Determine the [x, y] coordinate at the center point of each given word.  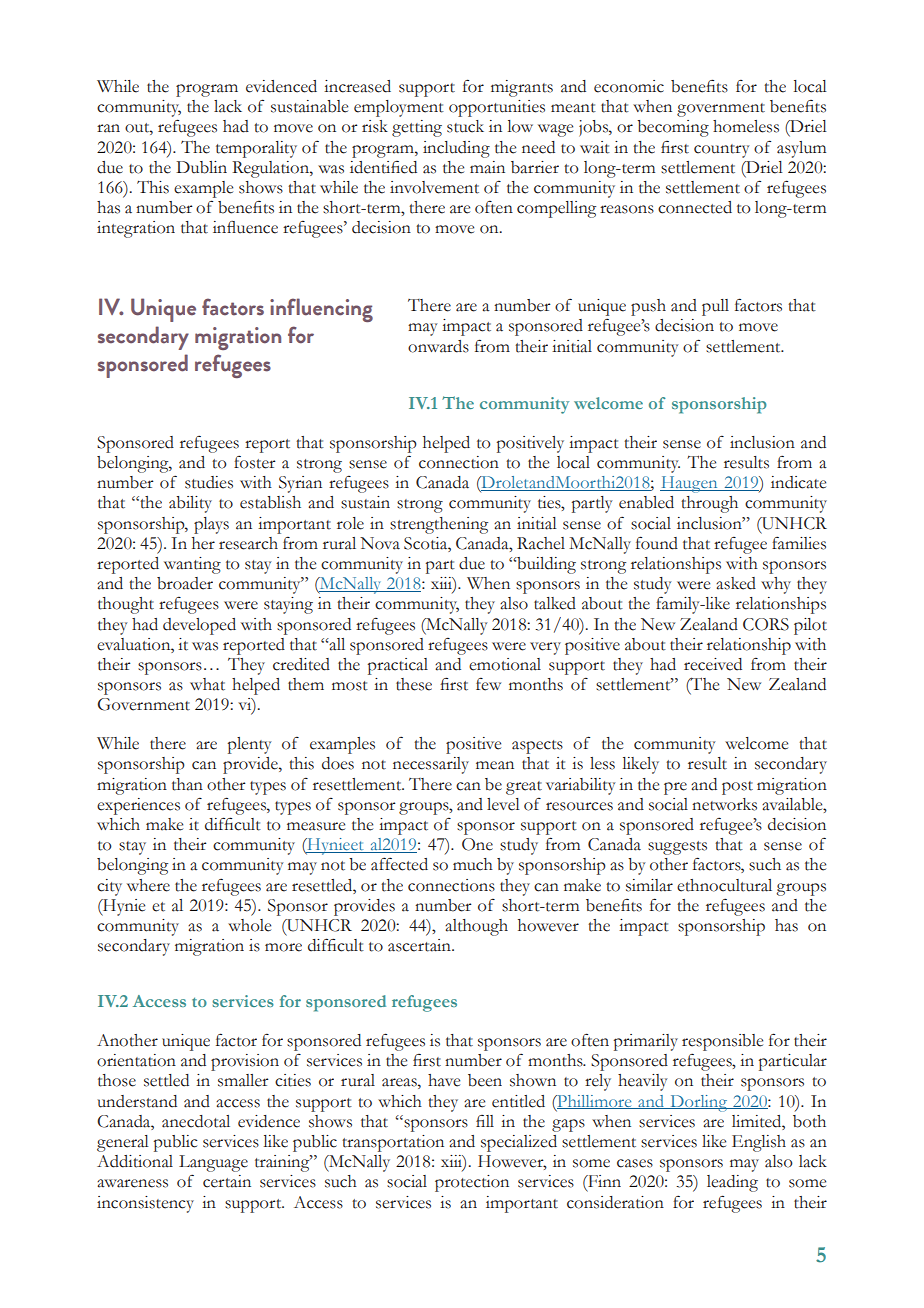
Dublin [201, 167]
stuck [465, 126]
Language [213, 1163]
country [721, 151]
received [713, 664]
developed [199, 626]
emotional [505, 664]
